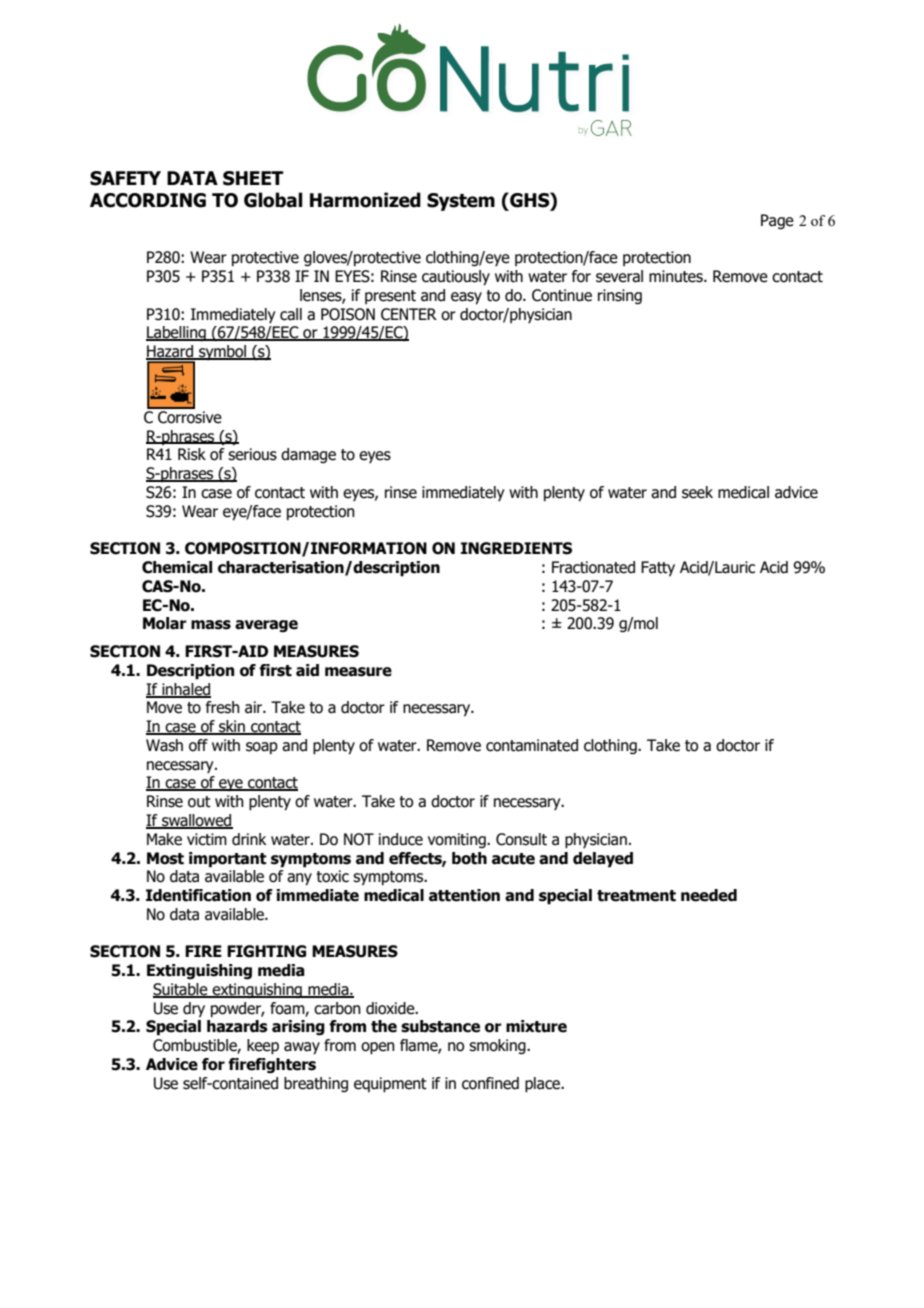 The width and height of the image is (924, 1308). What do you see at coordinates (516, 548) in the image?
I see `INGREDIENTS` at bounding box center [516, 548].
